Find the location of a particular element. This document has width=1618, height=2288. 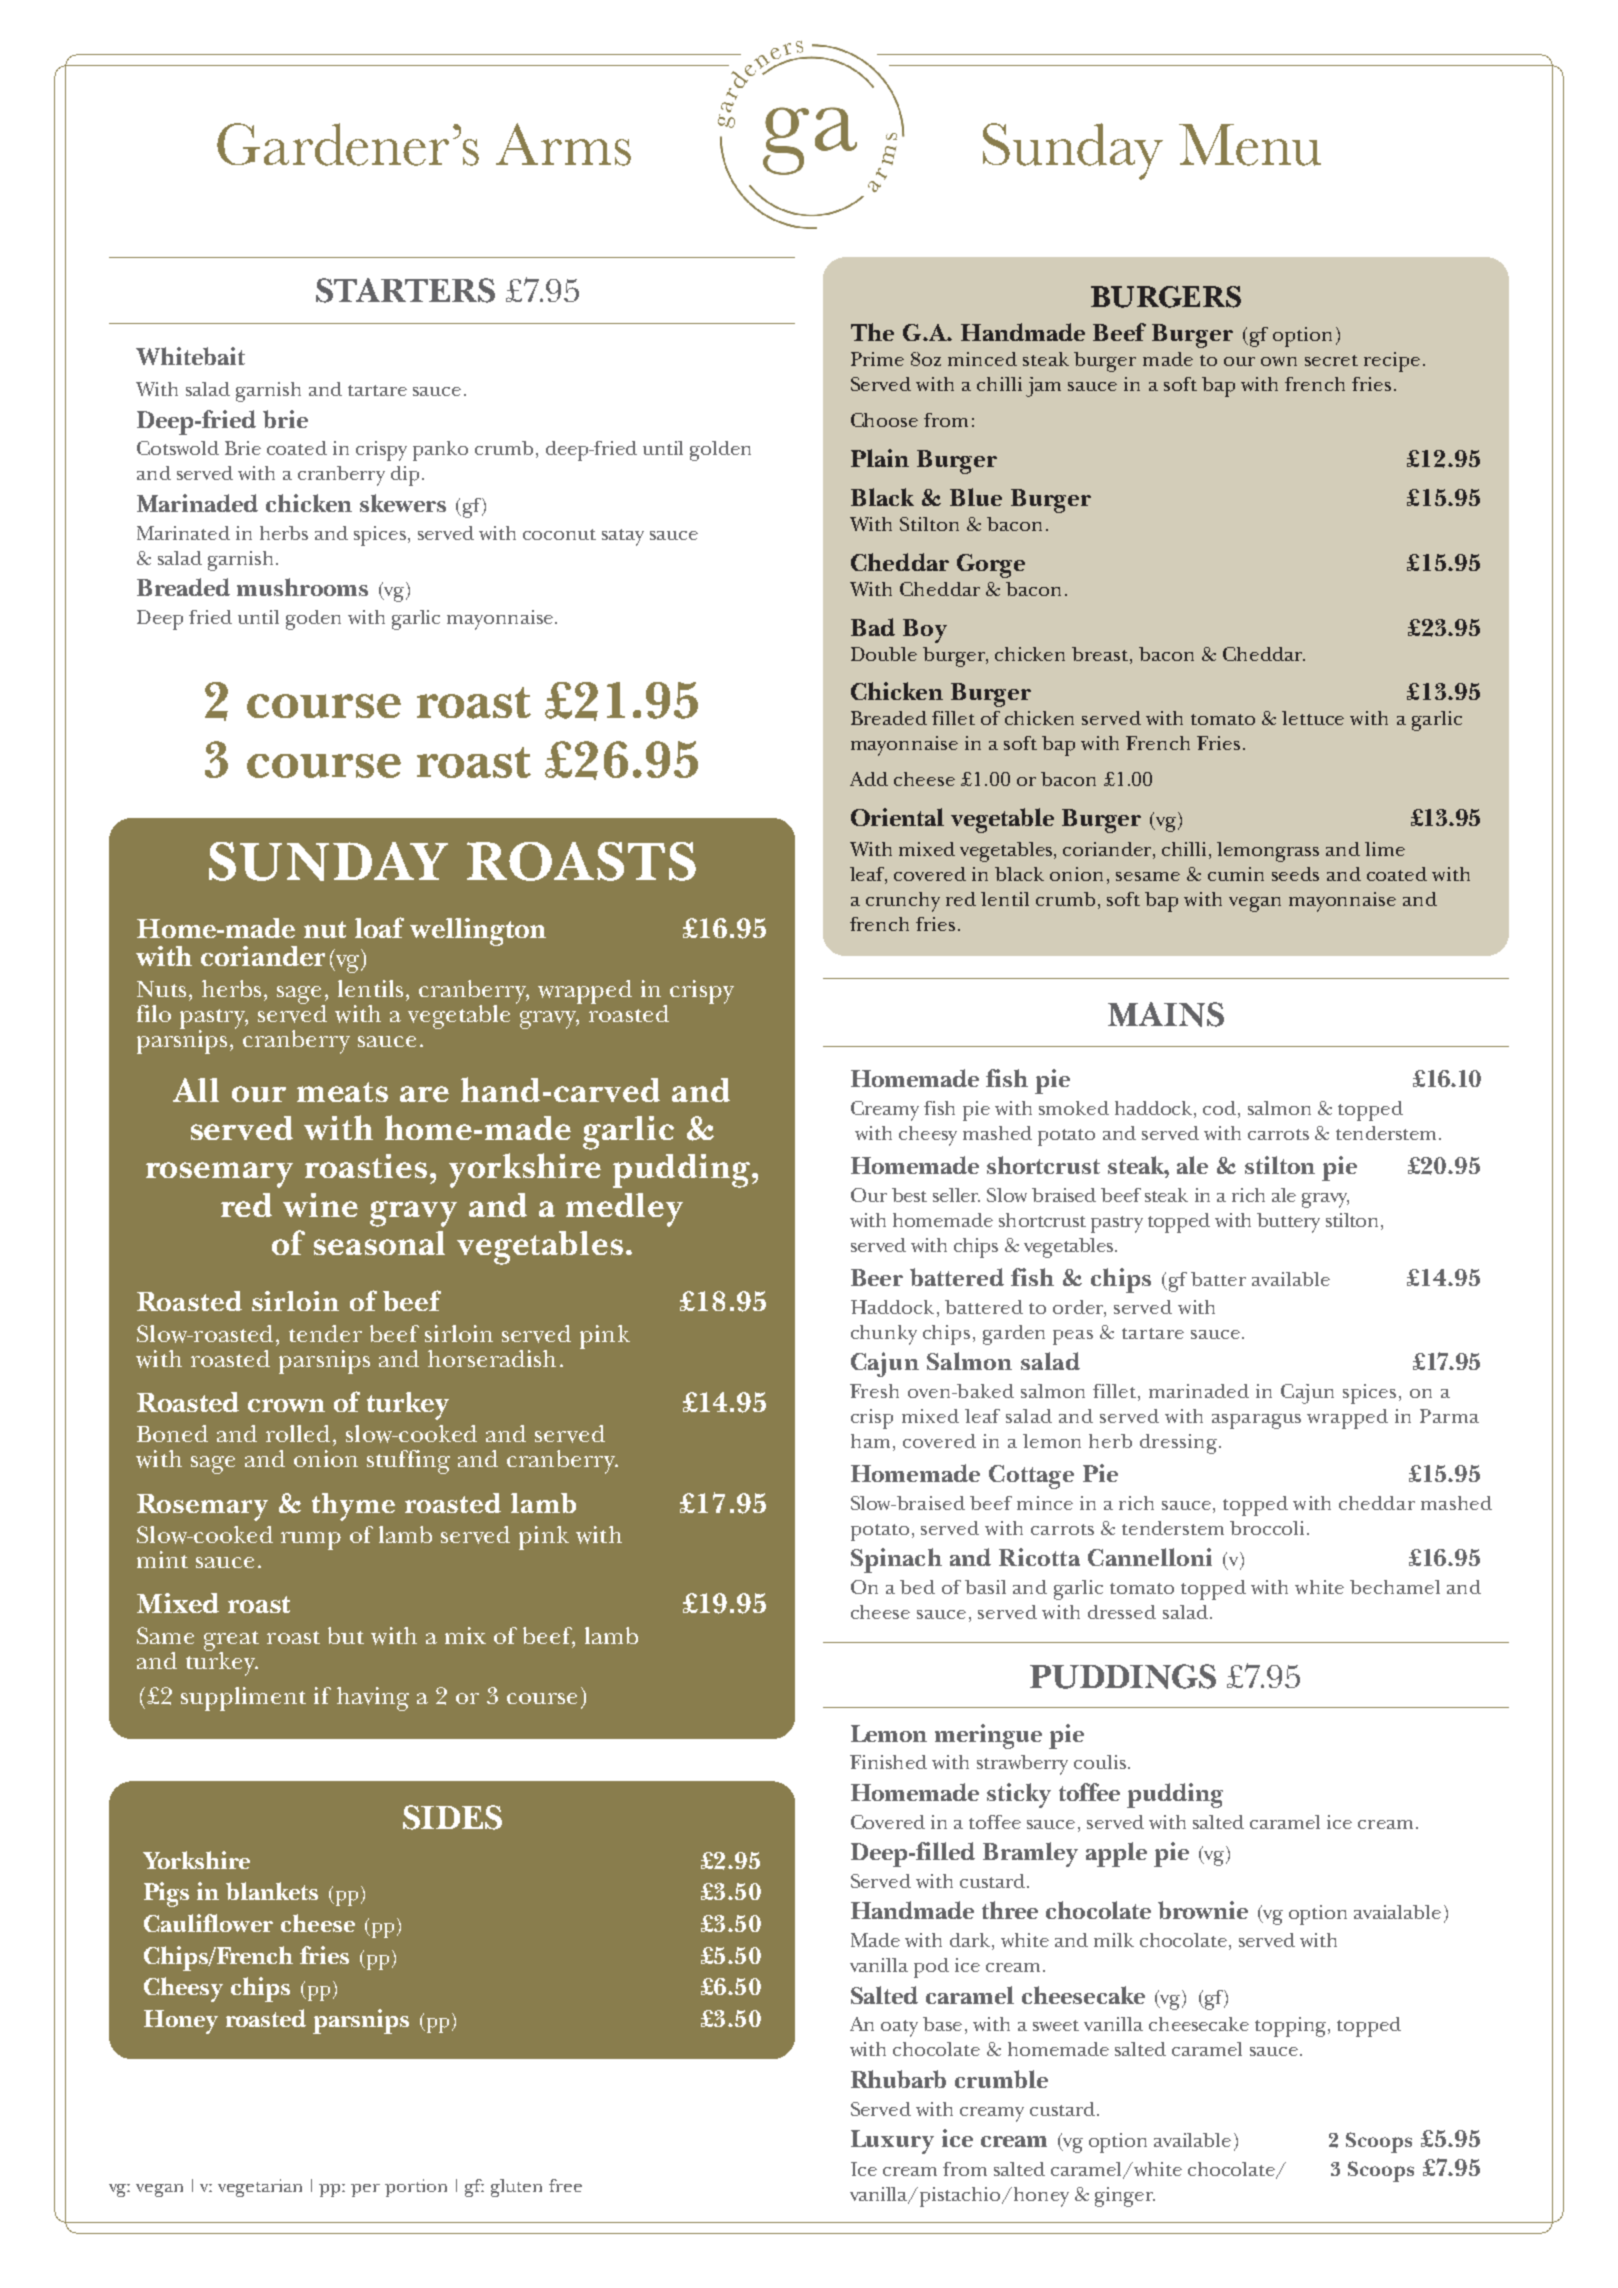

buttery is located at coordinates (1288, 1223).
